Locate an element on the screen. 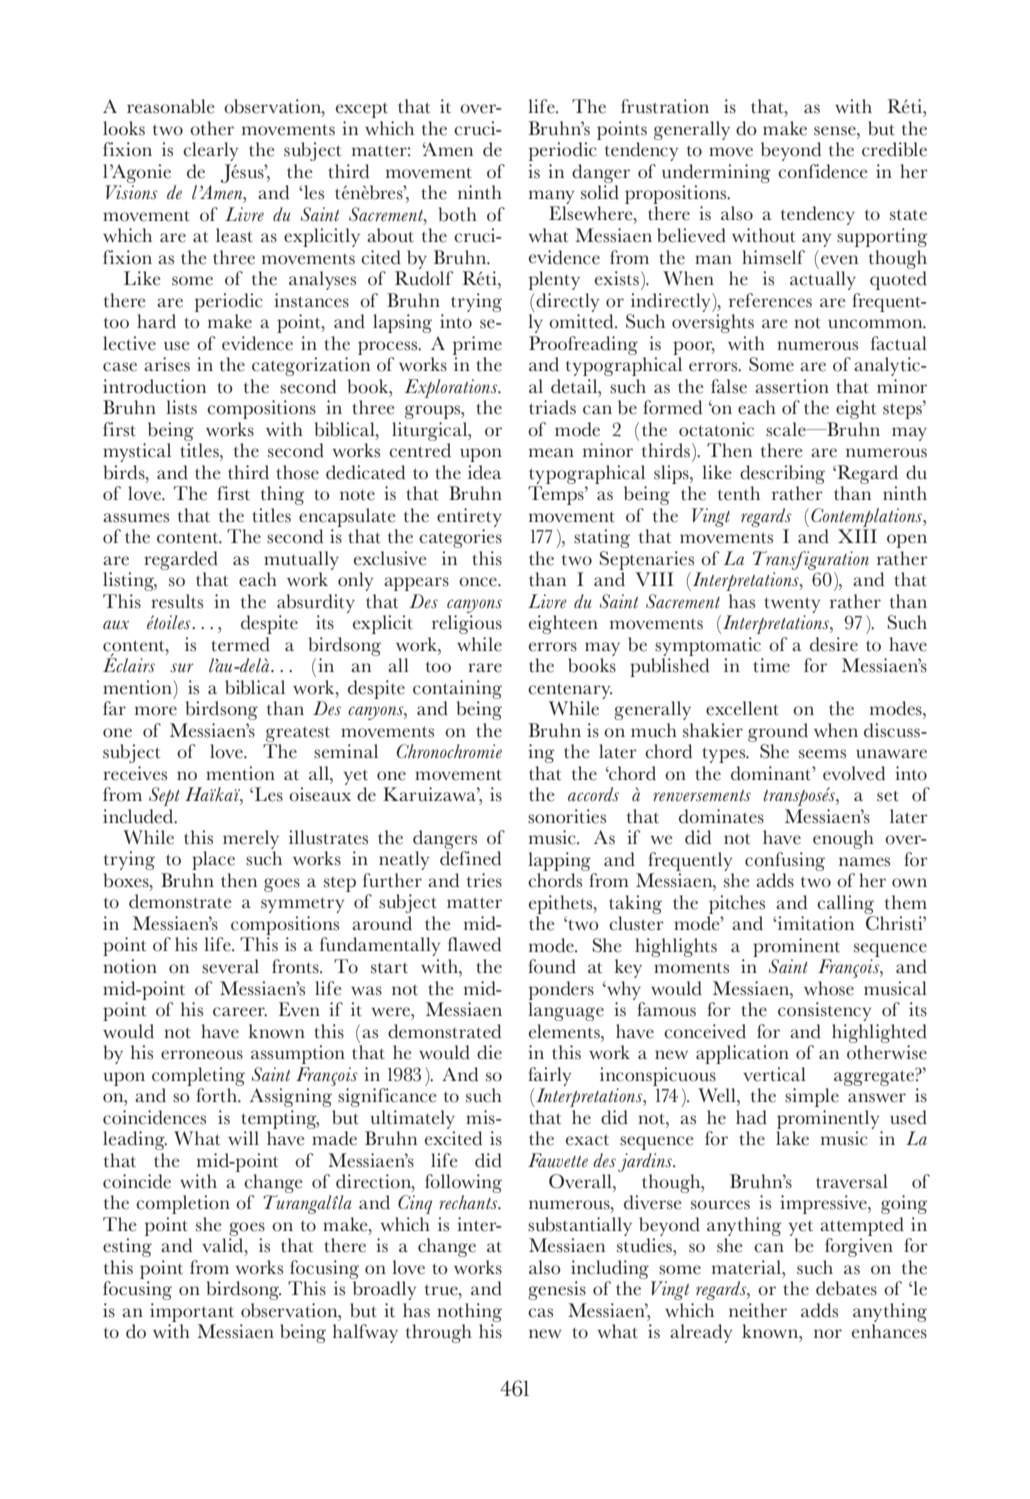 The image size is (1030, 1499). enough is located at coordinates (843, 839).
